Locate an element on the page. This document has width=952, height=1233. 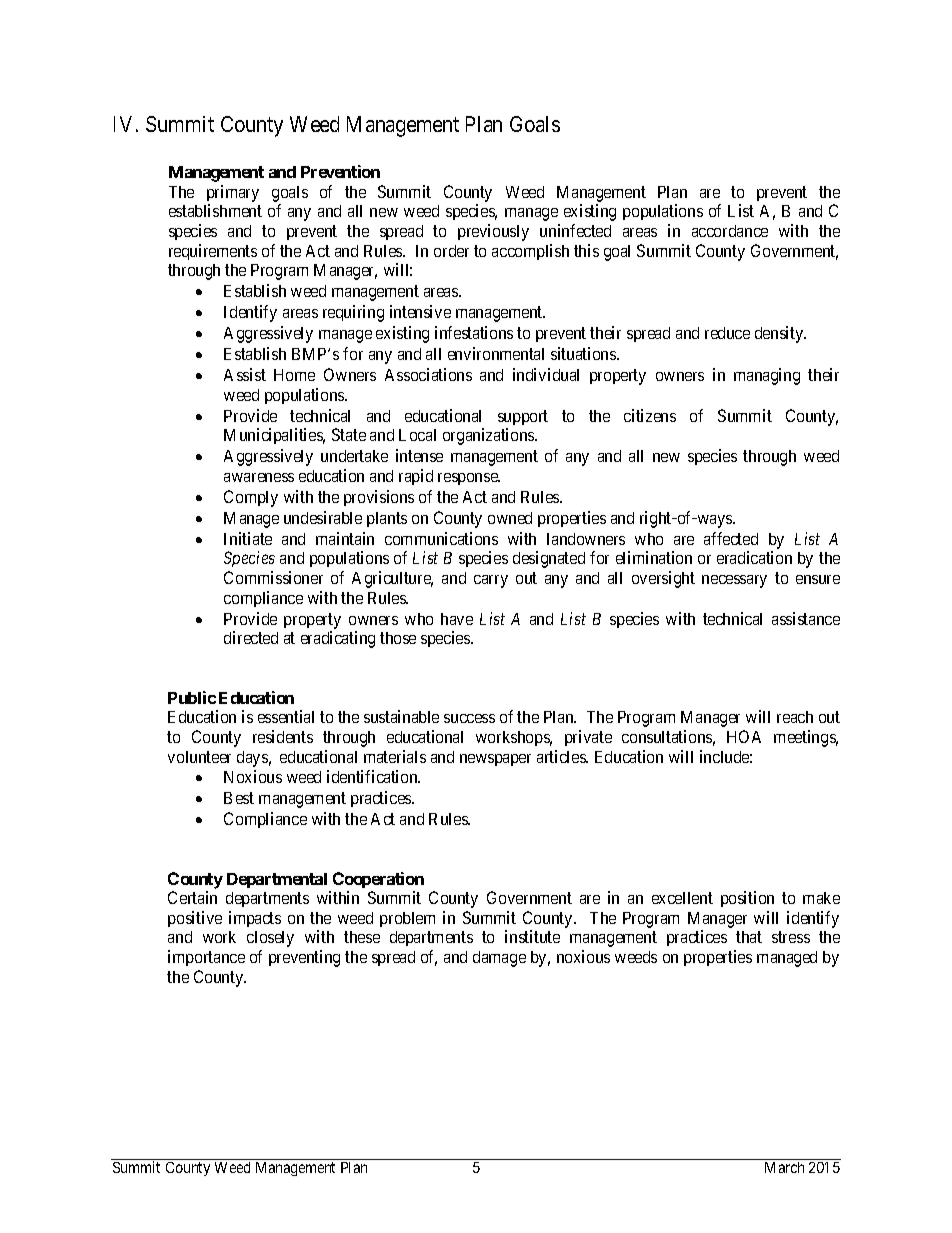
previously is located at coordinates (493, 232).
